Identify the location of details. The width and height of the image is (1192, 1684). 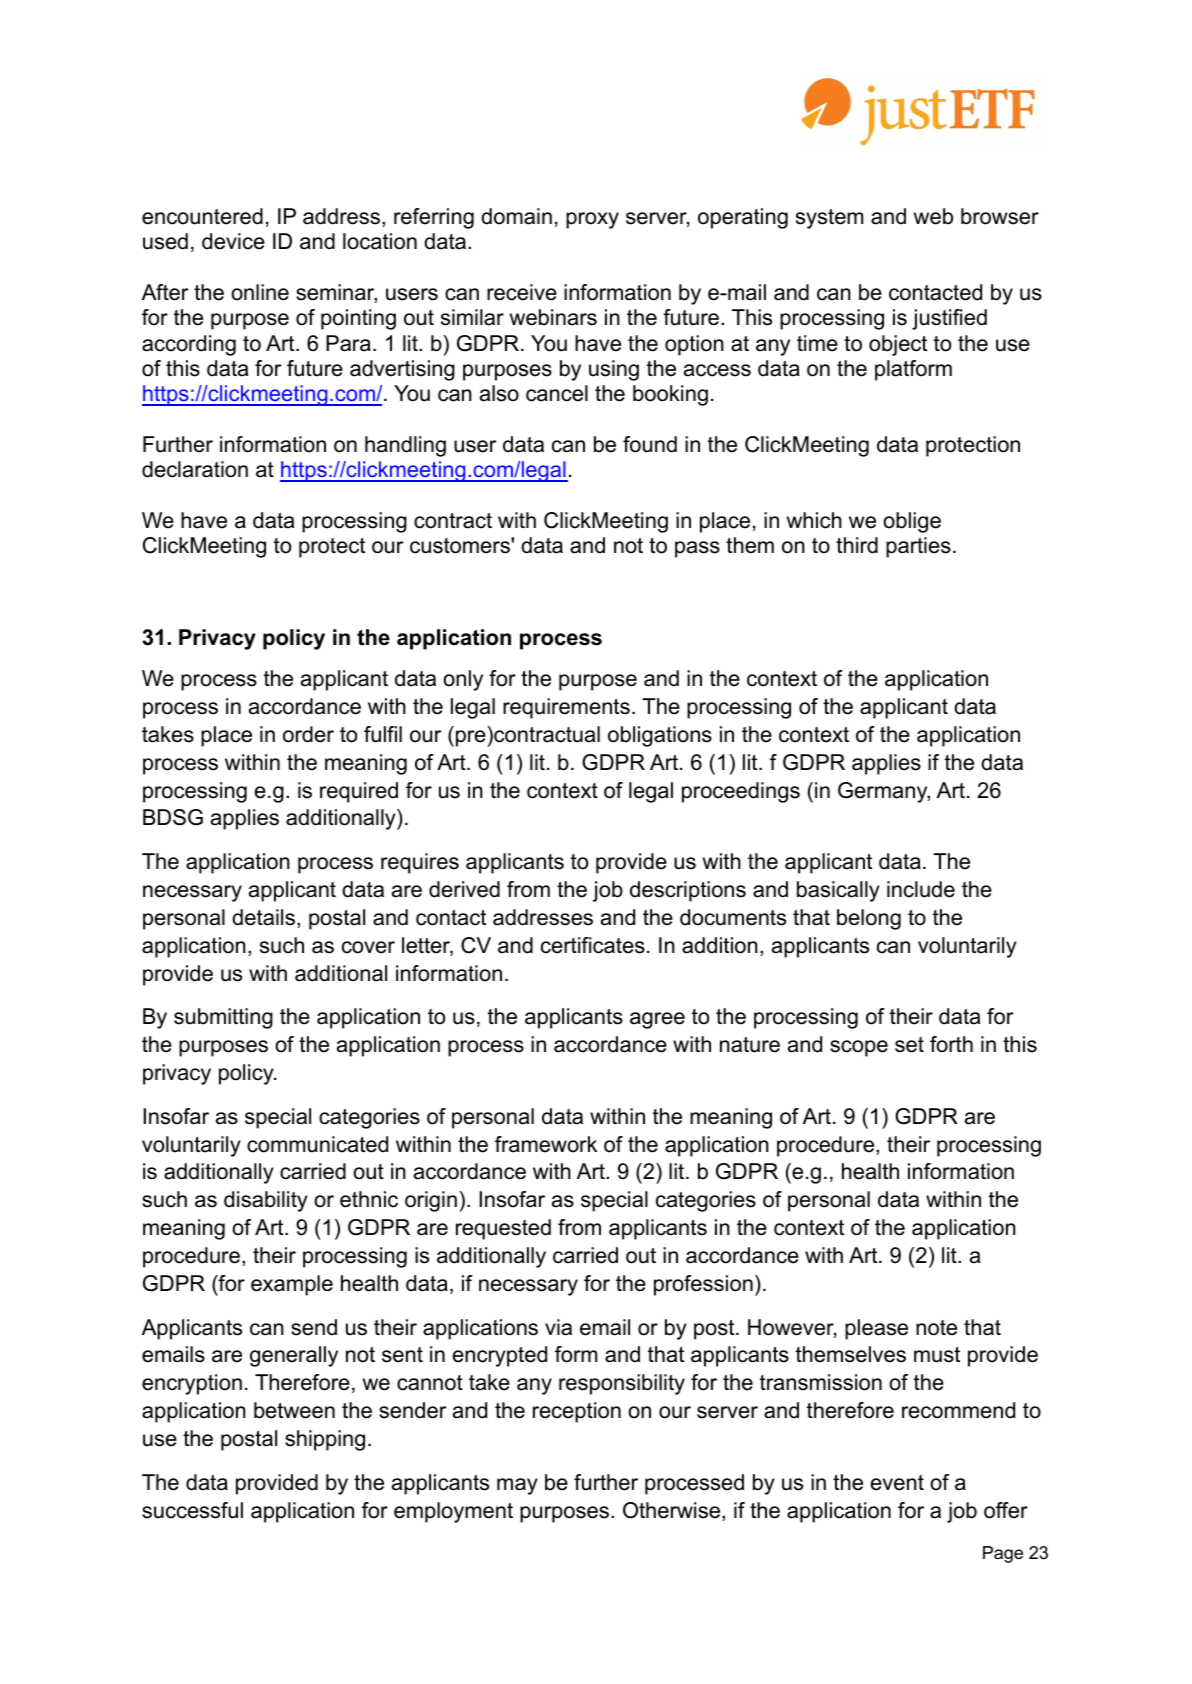
(263, 917).
